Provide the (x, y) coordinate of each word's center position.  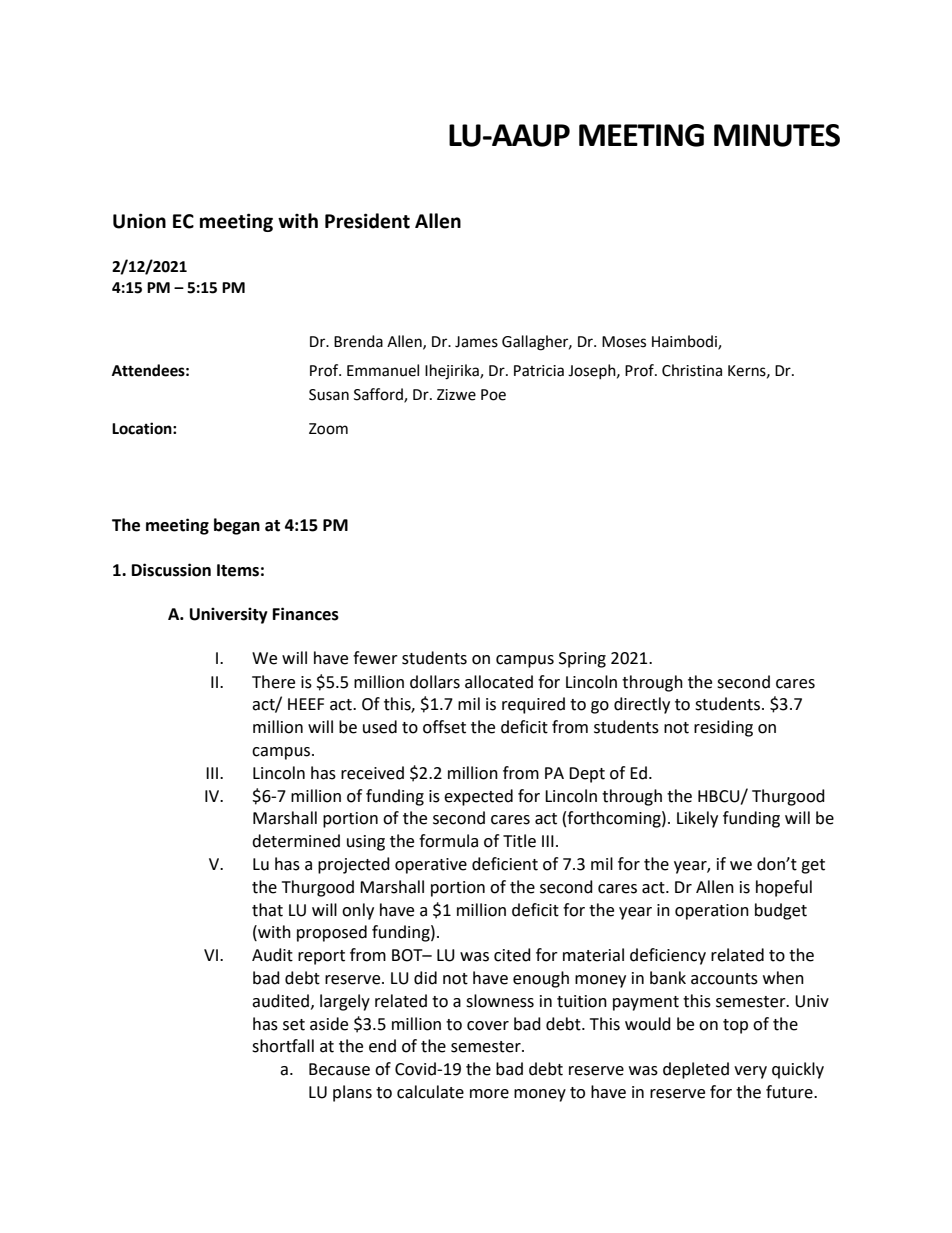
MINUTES (777, 135)
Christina (692, 370)
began (237, 526)
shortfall (283, 1046)
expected (478, 797)
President (367, 221)
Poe (493, 395)
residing (723, 728)
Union (139, 221)
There (273, 682)
